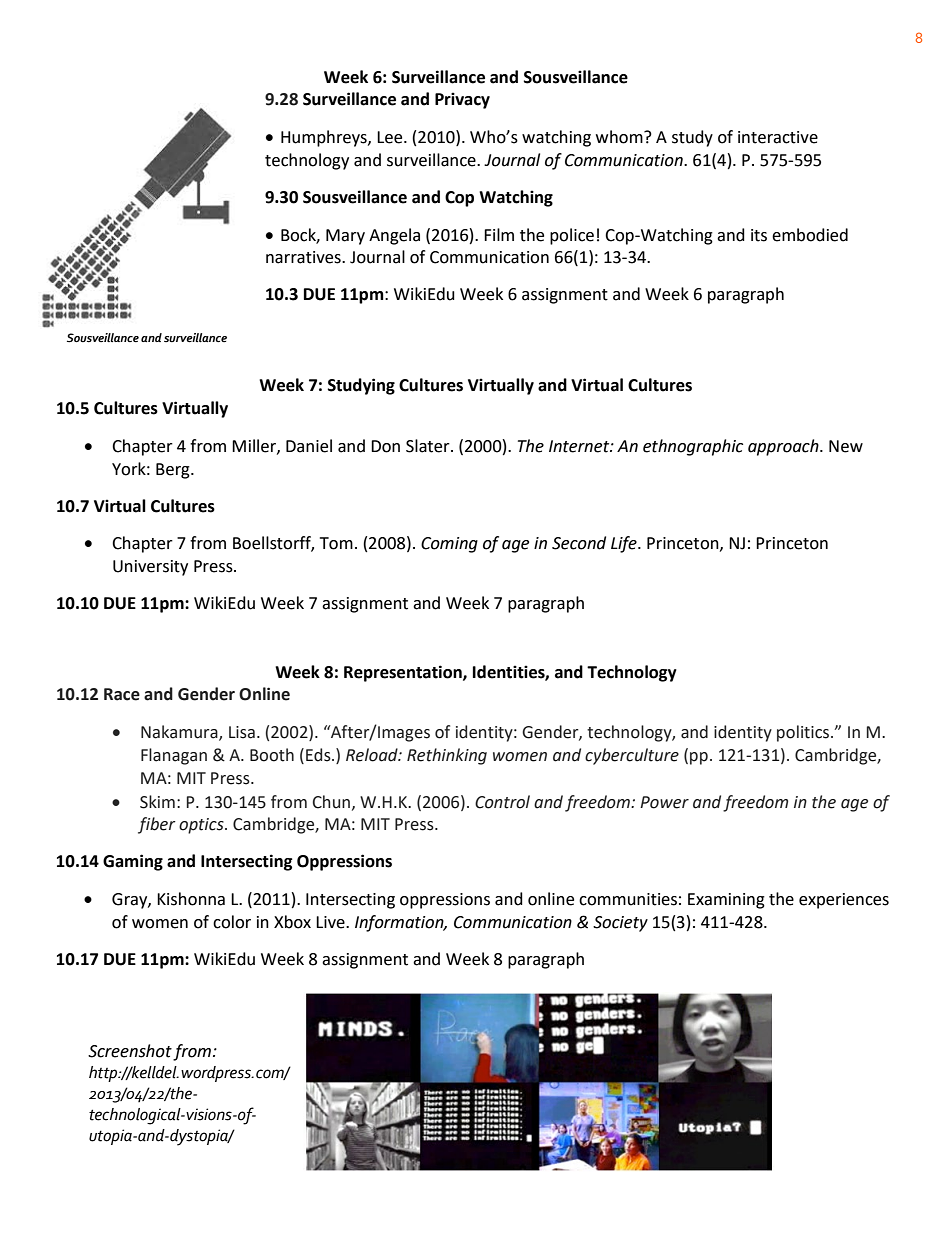  I want to click on Examining, so click(726, 901).
